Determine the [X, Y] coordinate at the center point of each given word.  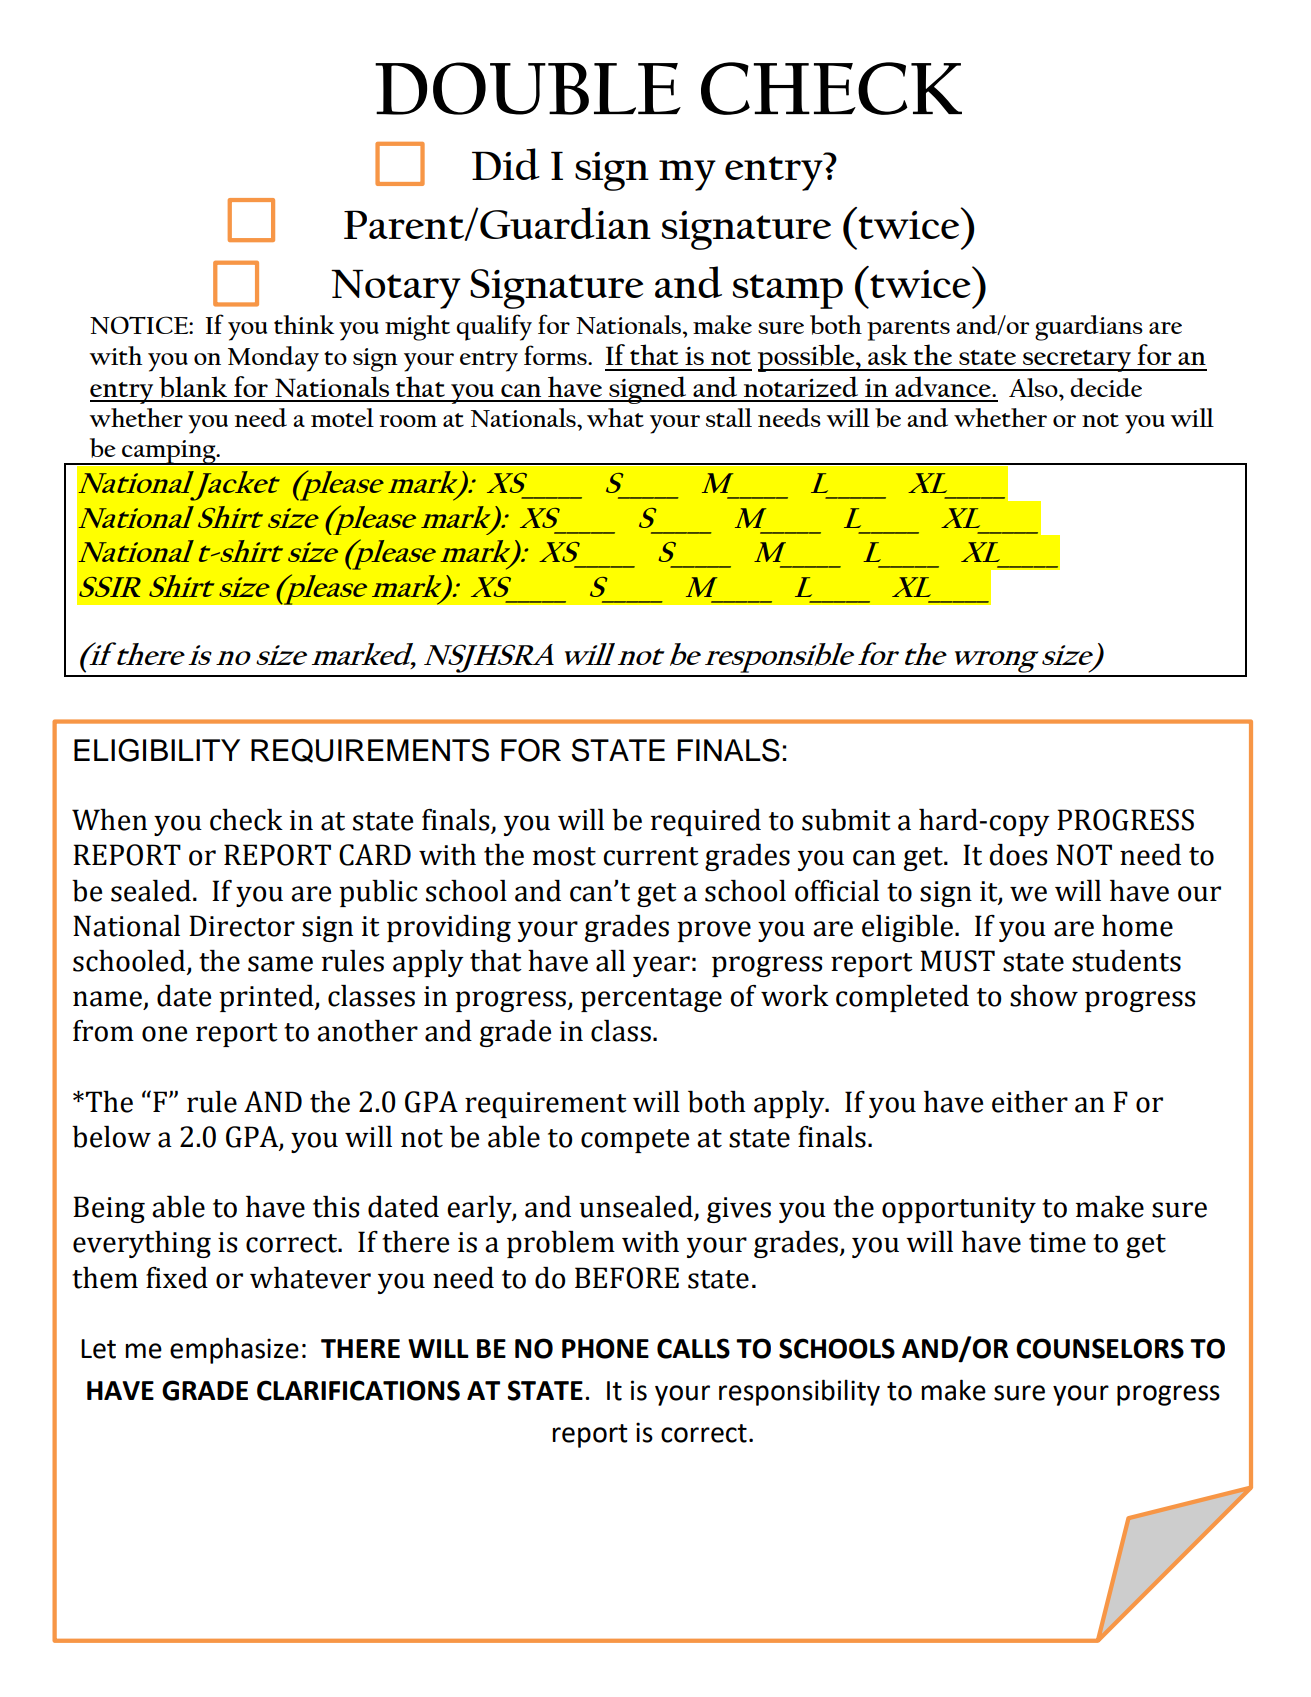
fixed [177, 1278]
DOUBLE [528, 88]
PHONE [605, 1348]
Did [506, 164]
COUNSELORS [1100, 1348]
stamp [788, 291]
